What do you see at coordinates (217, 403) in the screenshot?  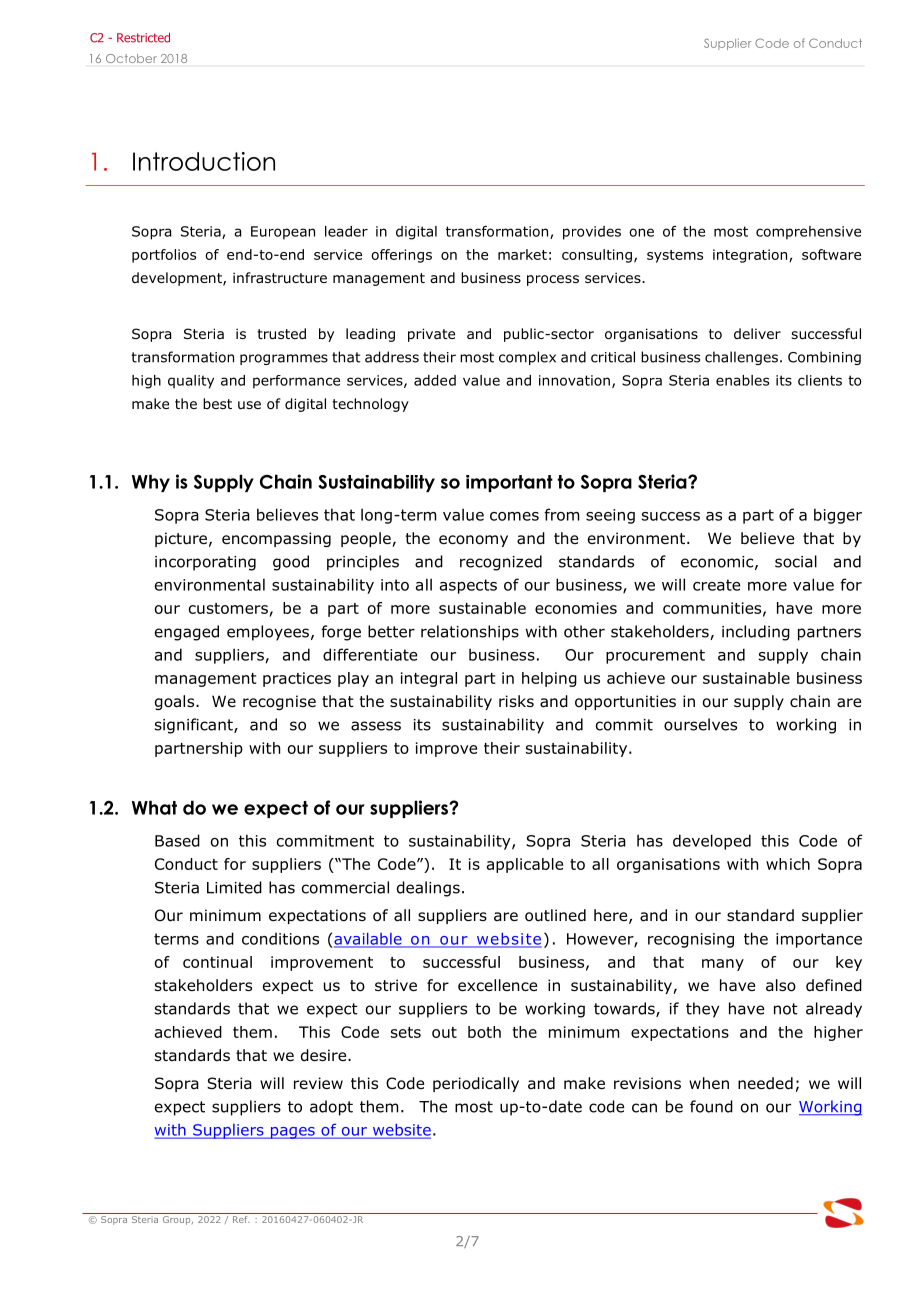 I see `best` at bounding box center [217, 403].
